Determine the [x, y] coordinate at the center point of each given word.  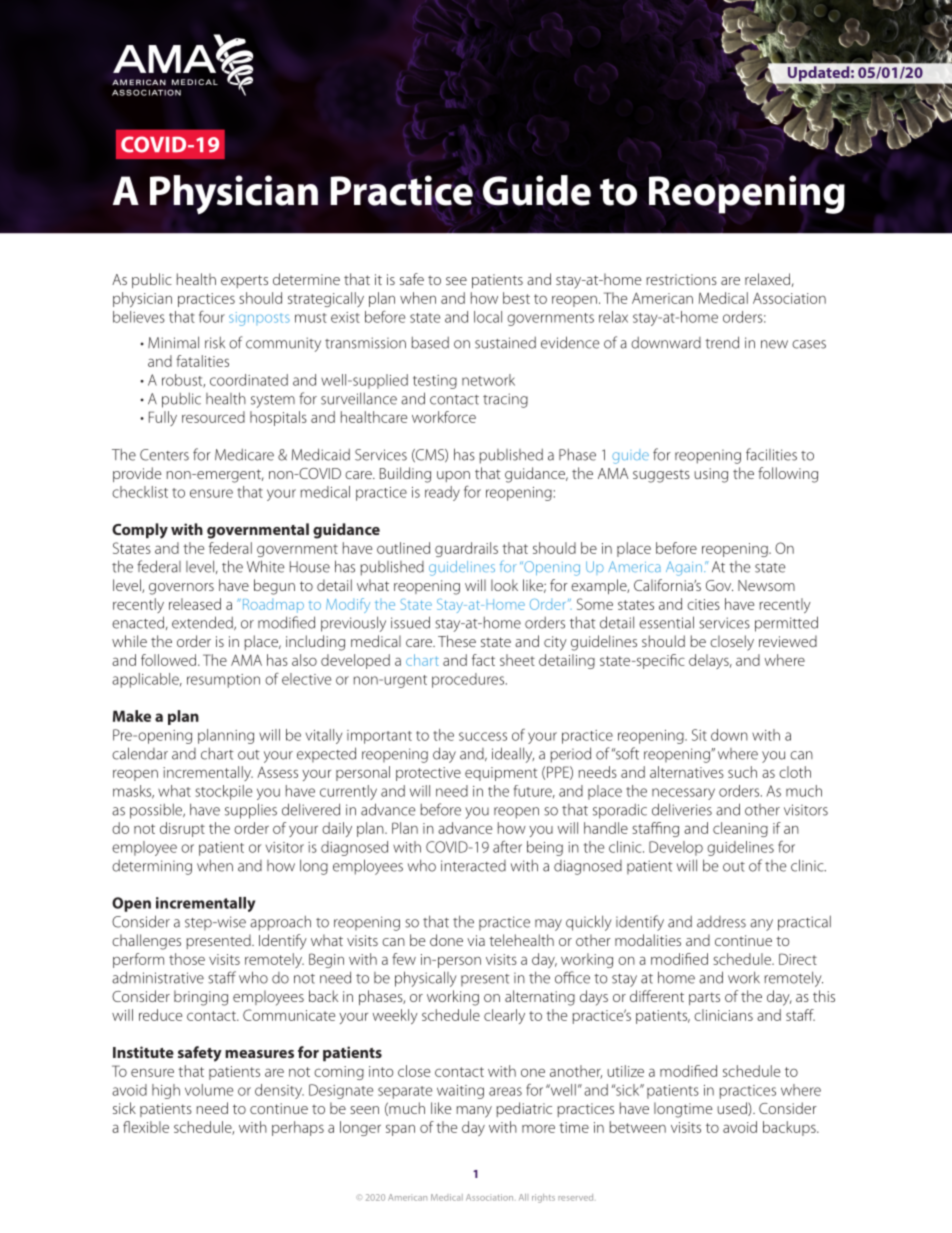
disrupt [182, 829]
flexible [146, 1127]
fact [483, 660]
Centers [164, 455]
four [212, 316]
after [507, 847]
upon [453, 476]
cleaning [740, 829]
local [488, 317]
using [711, 475]
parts [704, 998]
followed [170, 660]
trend [722, 342]
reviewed [788, 641]
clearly [504, 1016]
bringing [201, 998]
